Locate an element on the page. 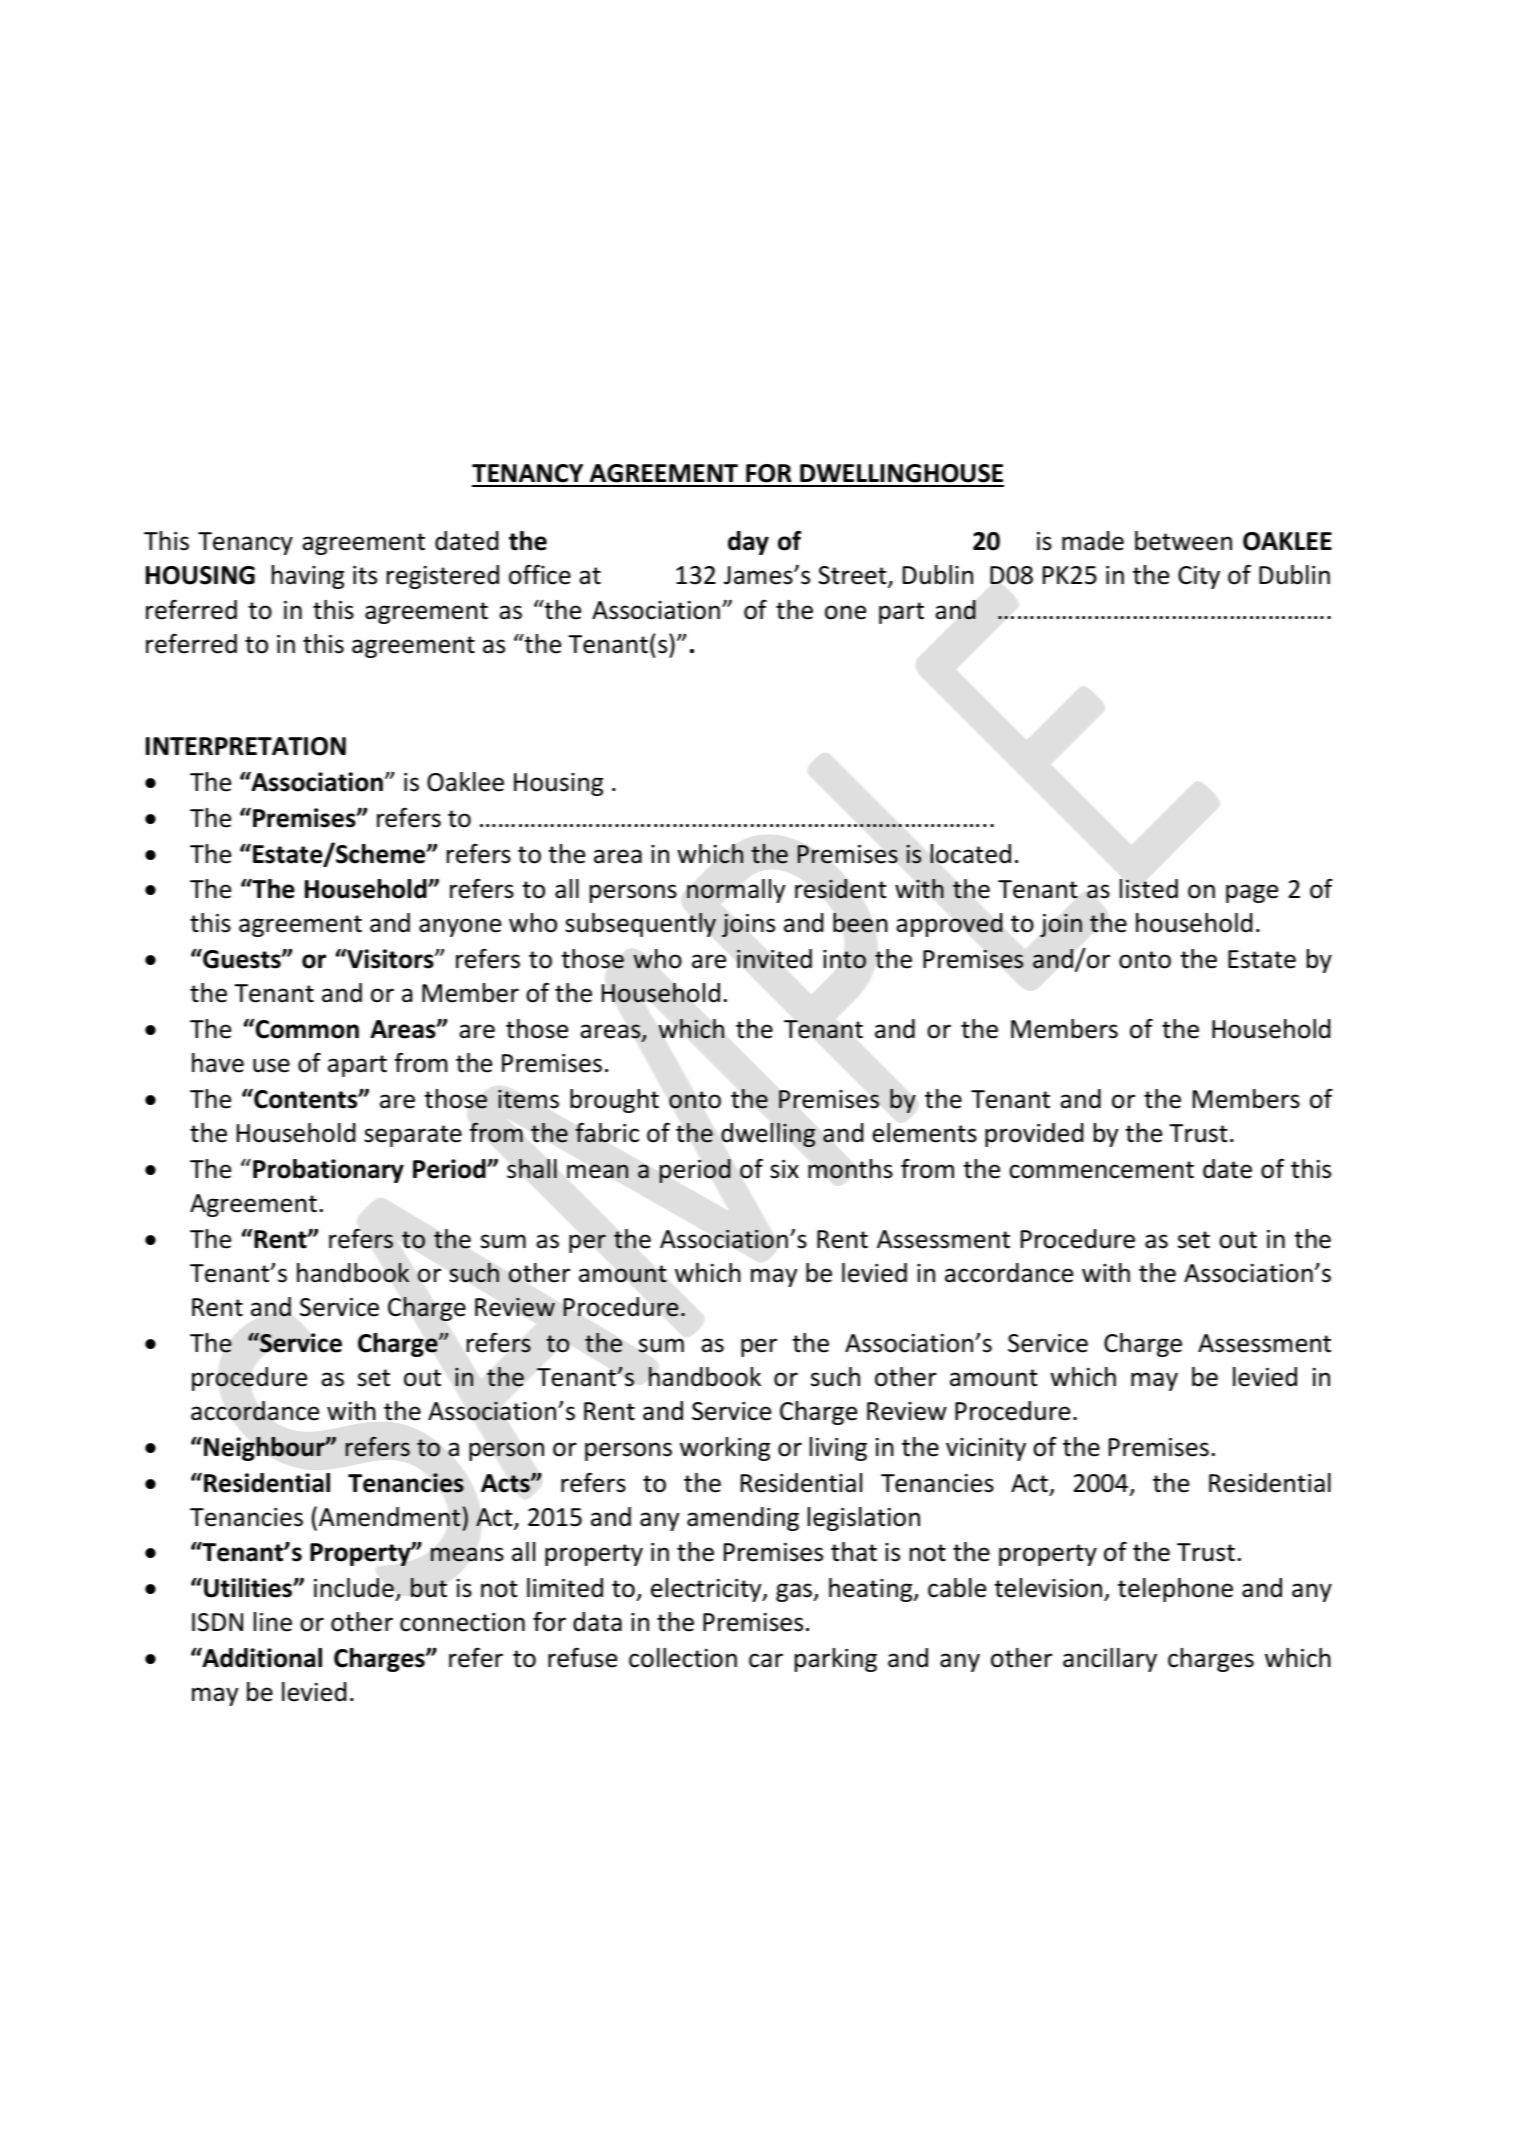 The image size is (1516, 2144). six is located at coordinates (784, 1169).
